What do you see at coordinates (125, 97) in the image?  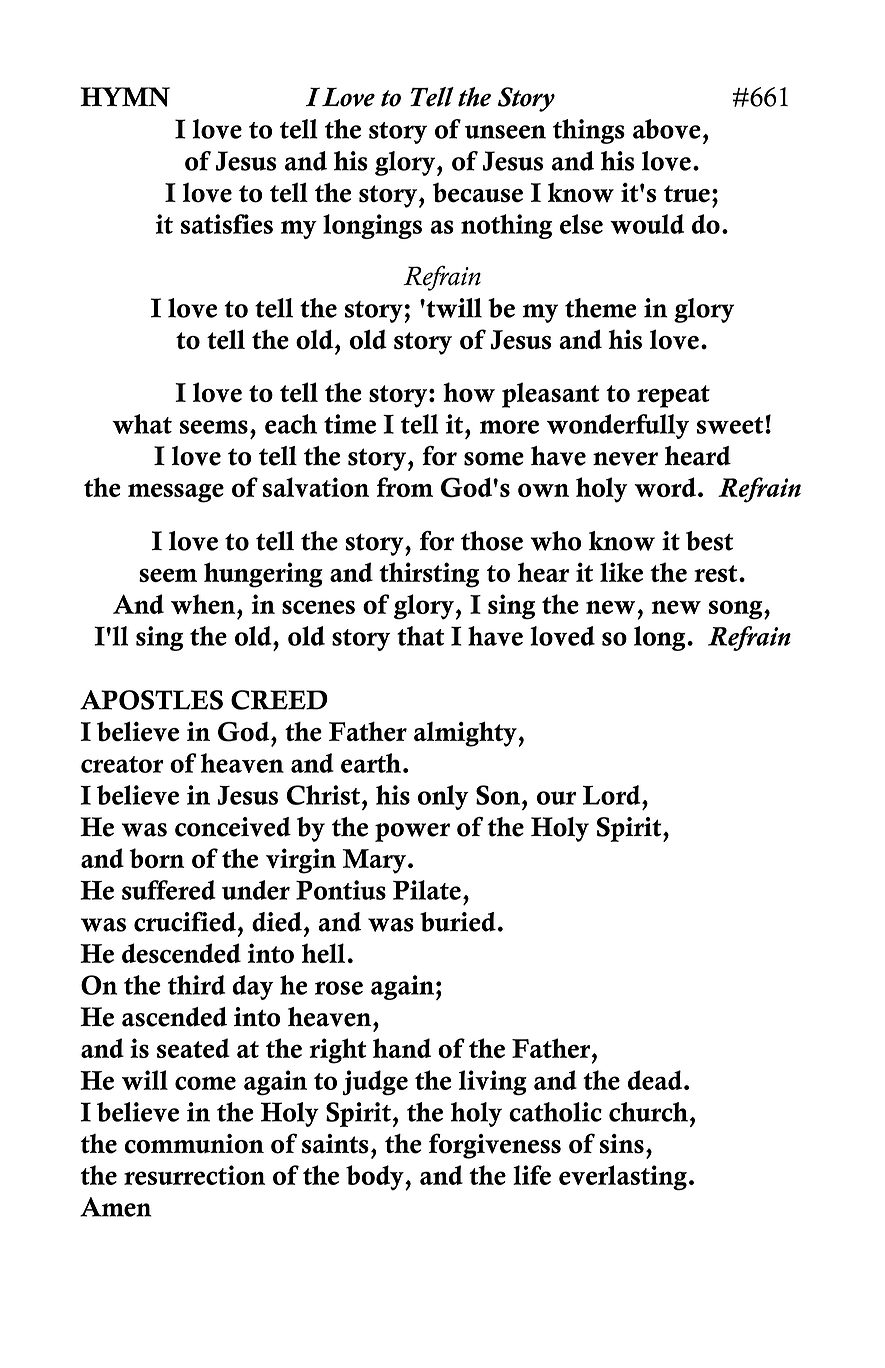 I see `HYMN` at bounding box center [125, 97].
